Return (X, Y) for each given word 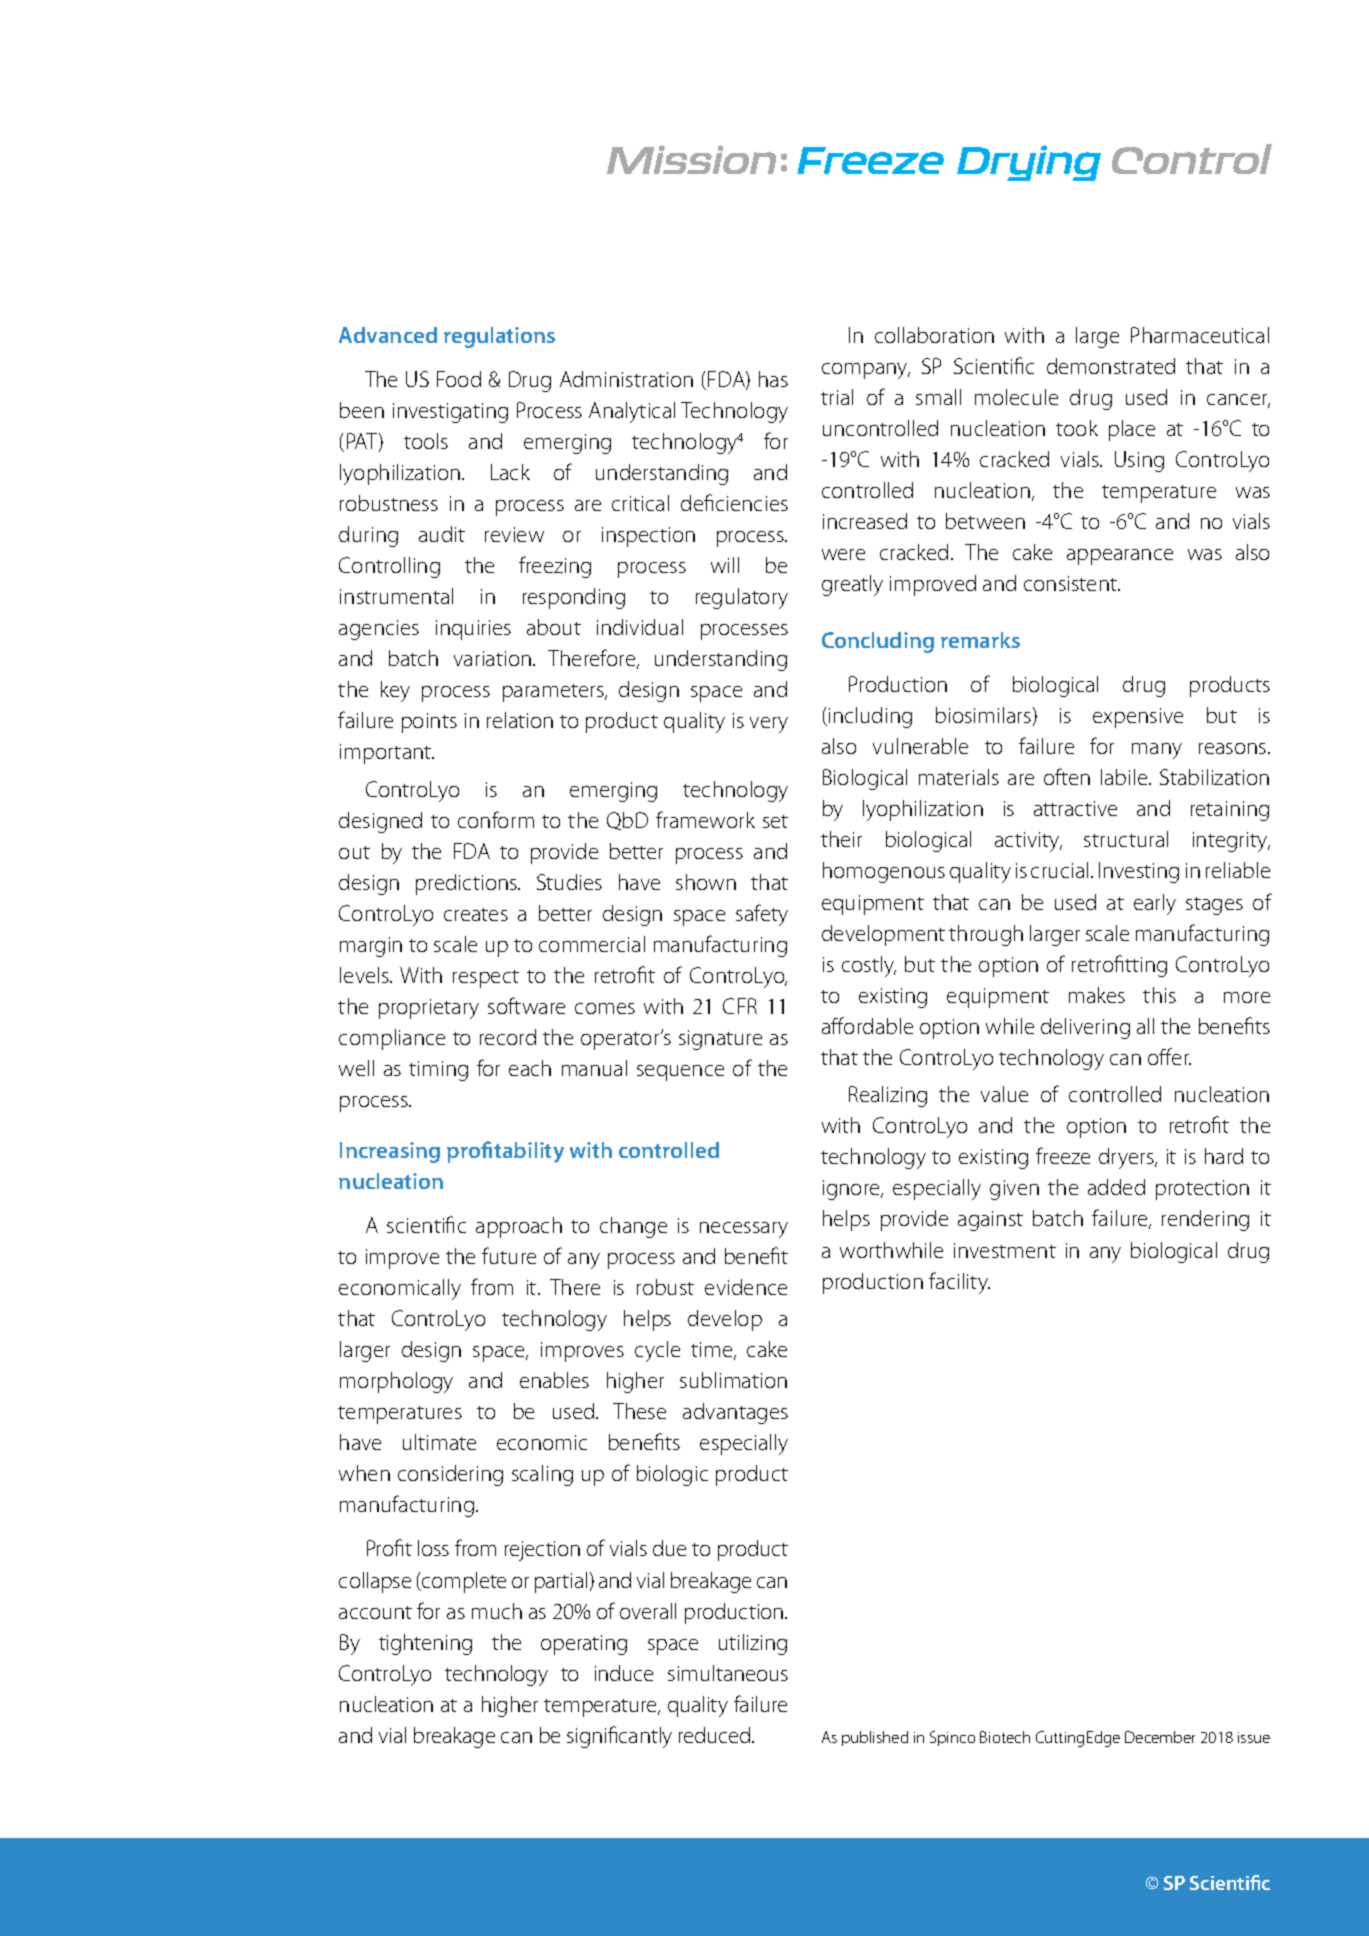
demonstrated (1111, 366)
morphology (396, 1382)
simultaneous (728, 1673)
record (508, 1037)
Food (459, 379)
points (429, 723)
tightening (425, 1644)
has (773, 379)
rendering (1205, 1220)
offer (1169, 1056)
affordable (867, 1025)
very (769, 725)
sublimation (733, 1380)
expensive (1138, 718)
